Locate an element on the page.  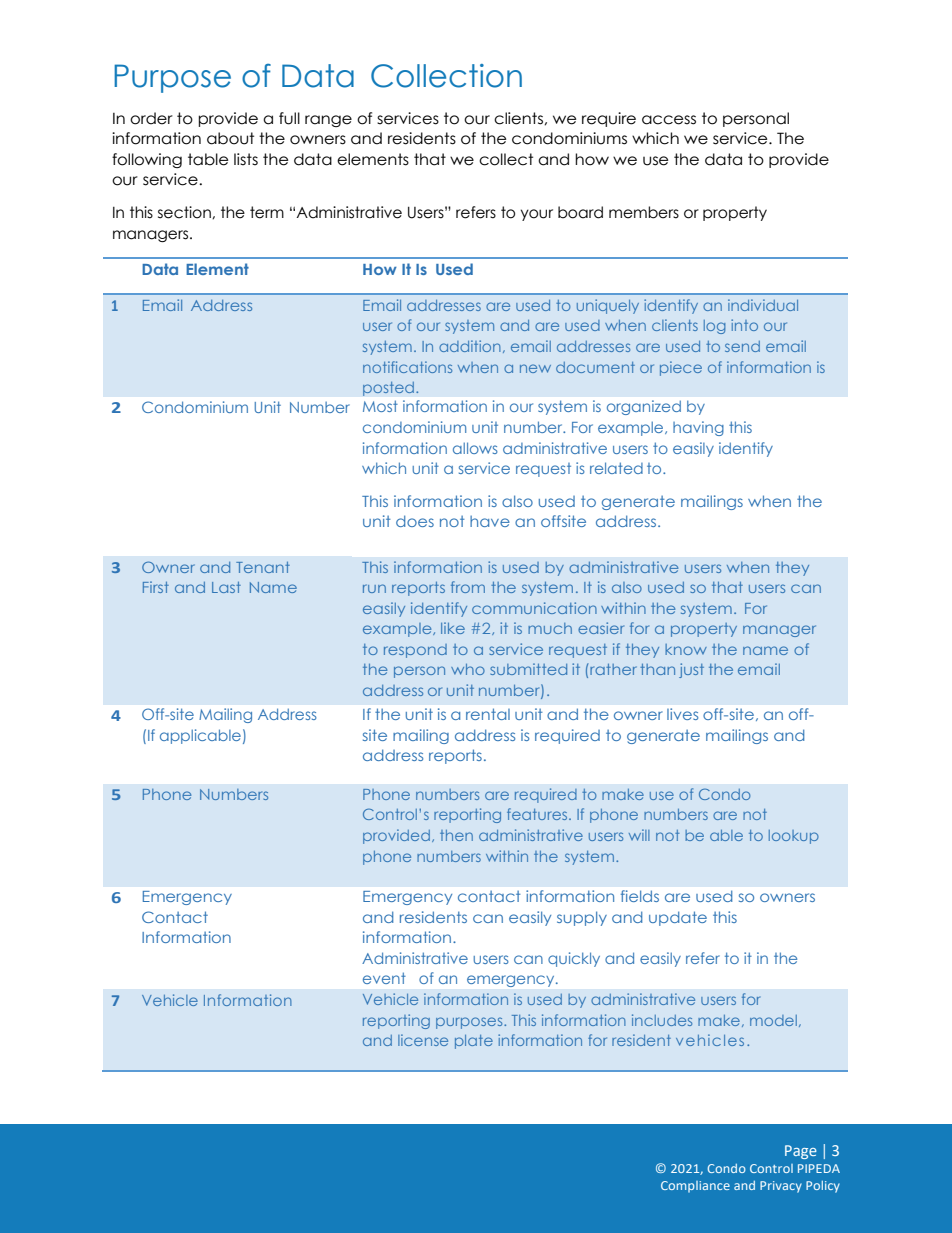
access is located at coordinates (669, 120).
